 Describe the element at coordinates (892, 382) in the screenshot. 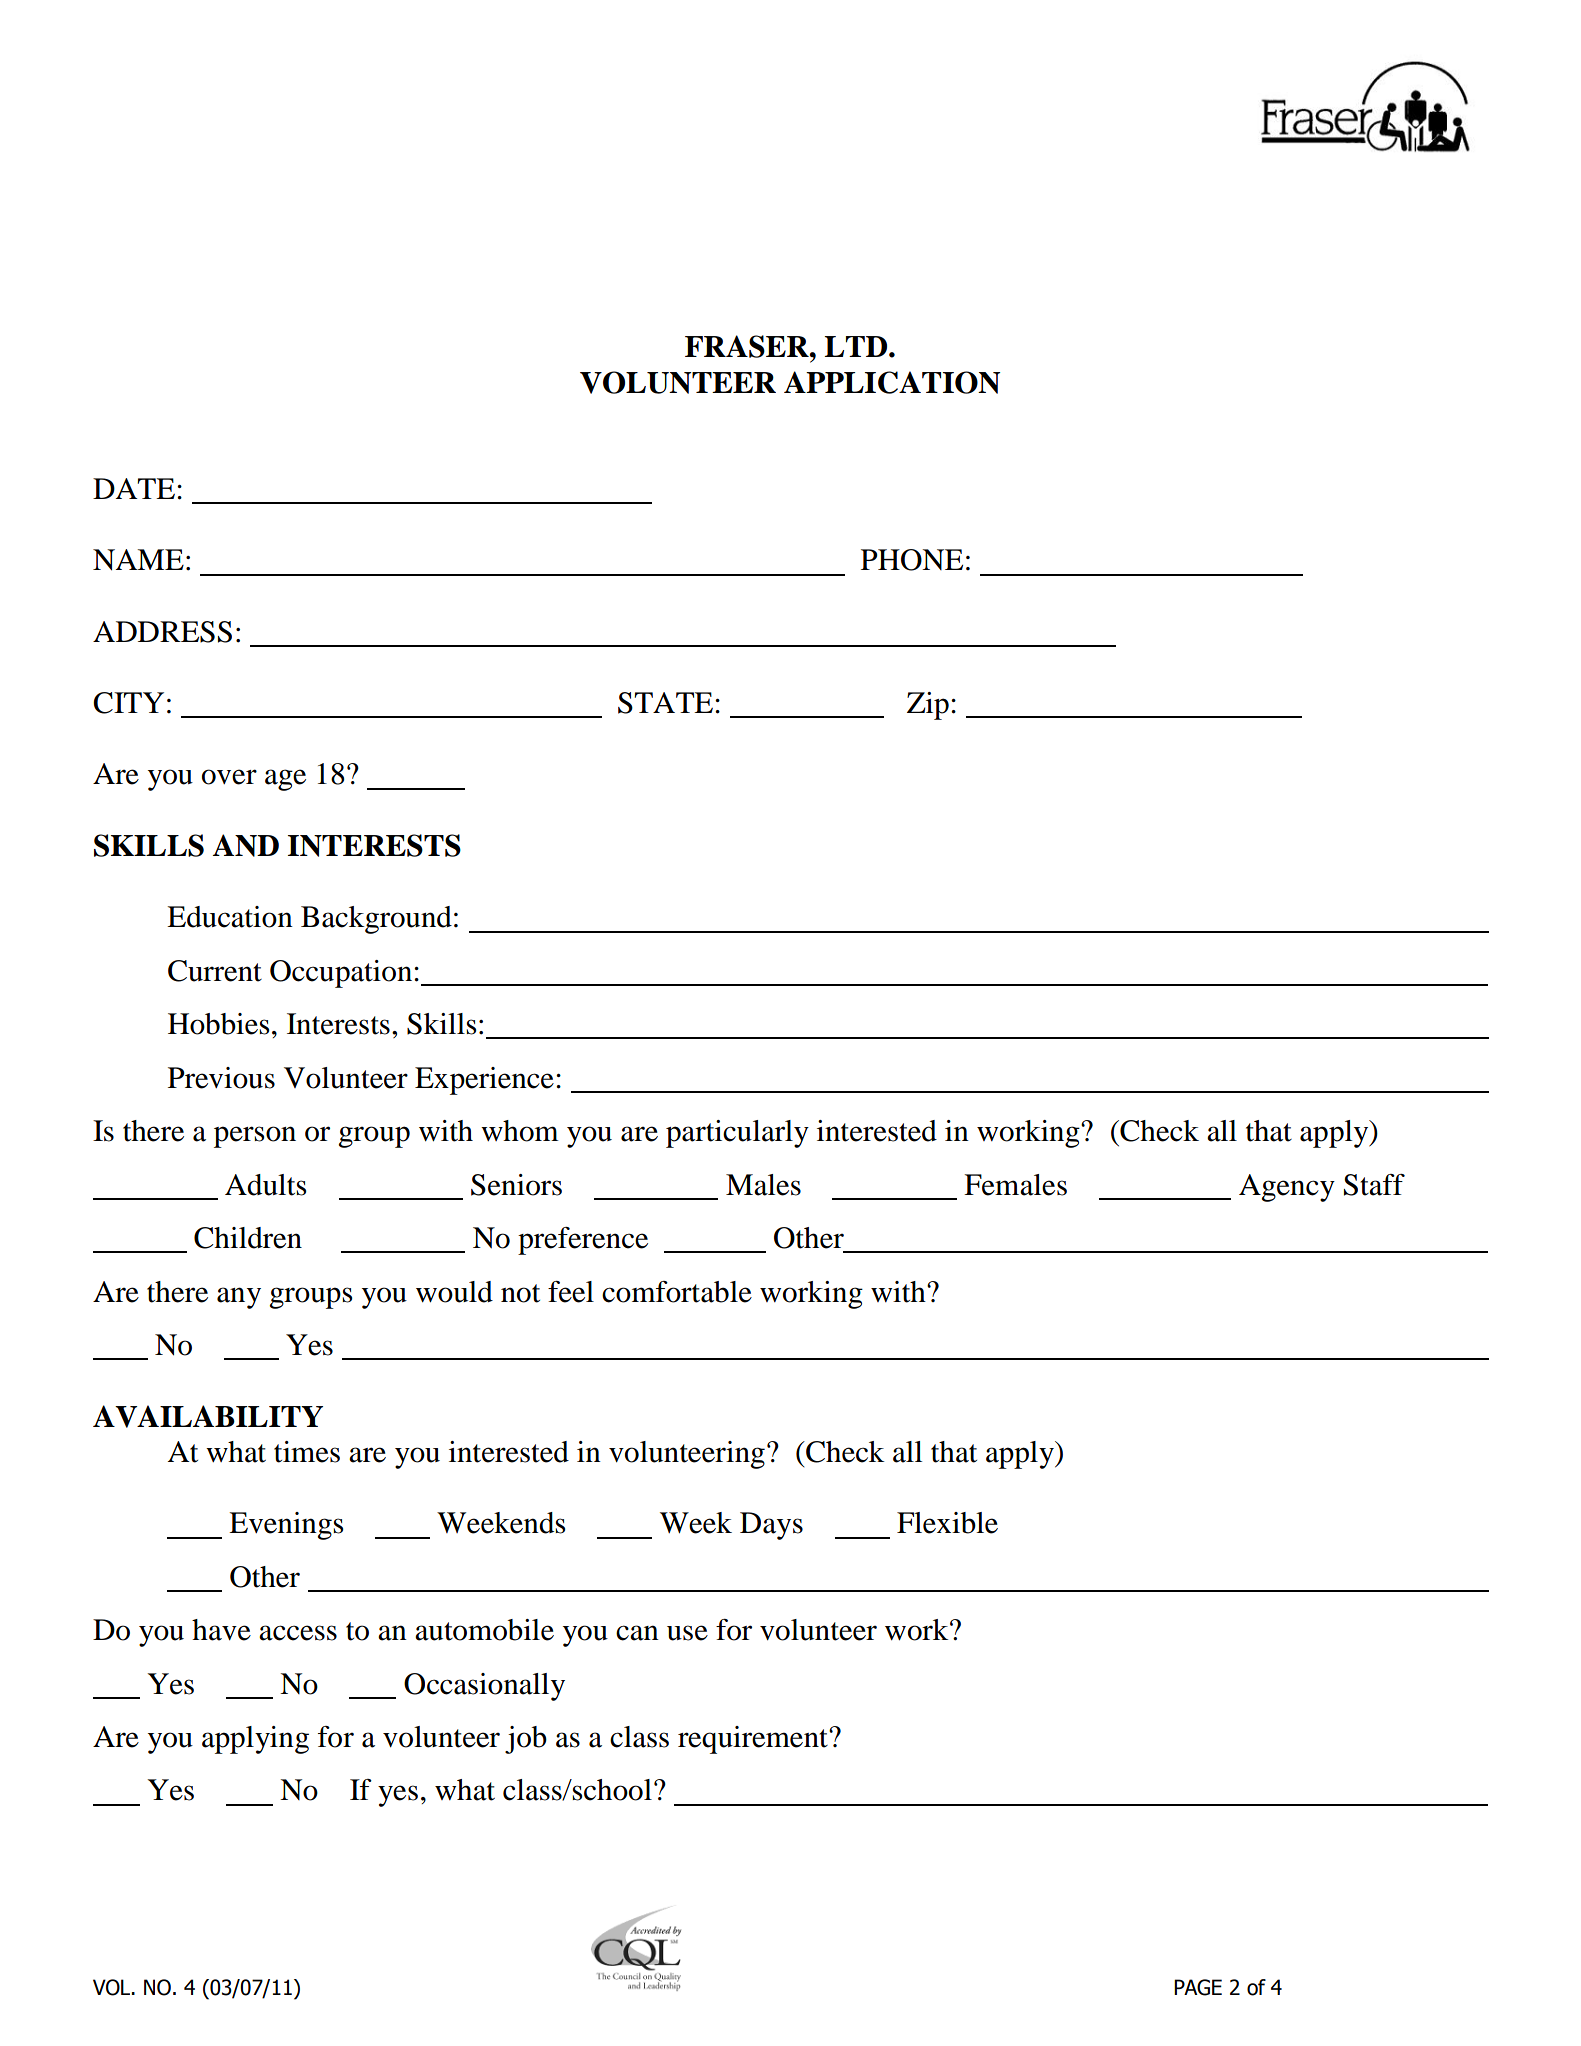

I see `APPLICATION` at that location.
